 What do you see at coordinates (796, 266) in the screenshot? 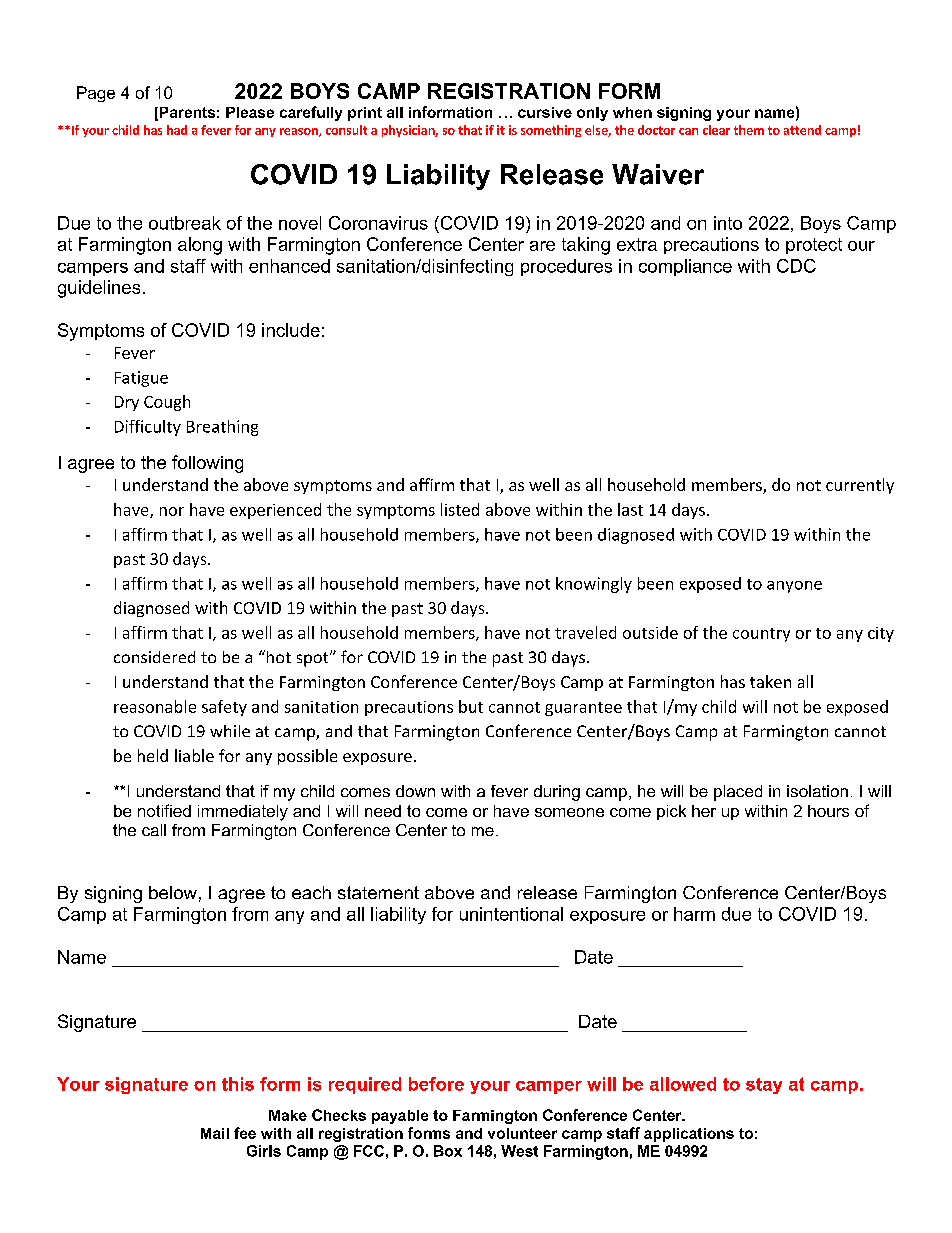
I see `CDC` at bounding box center [796, 266].
